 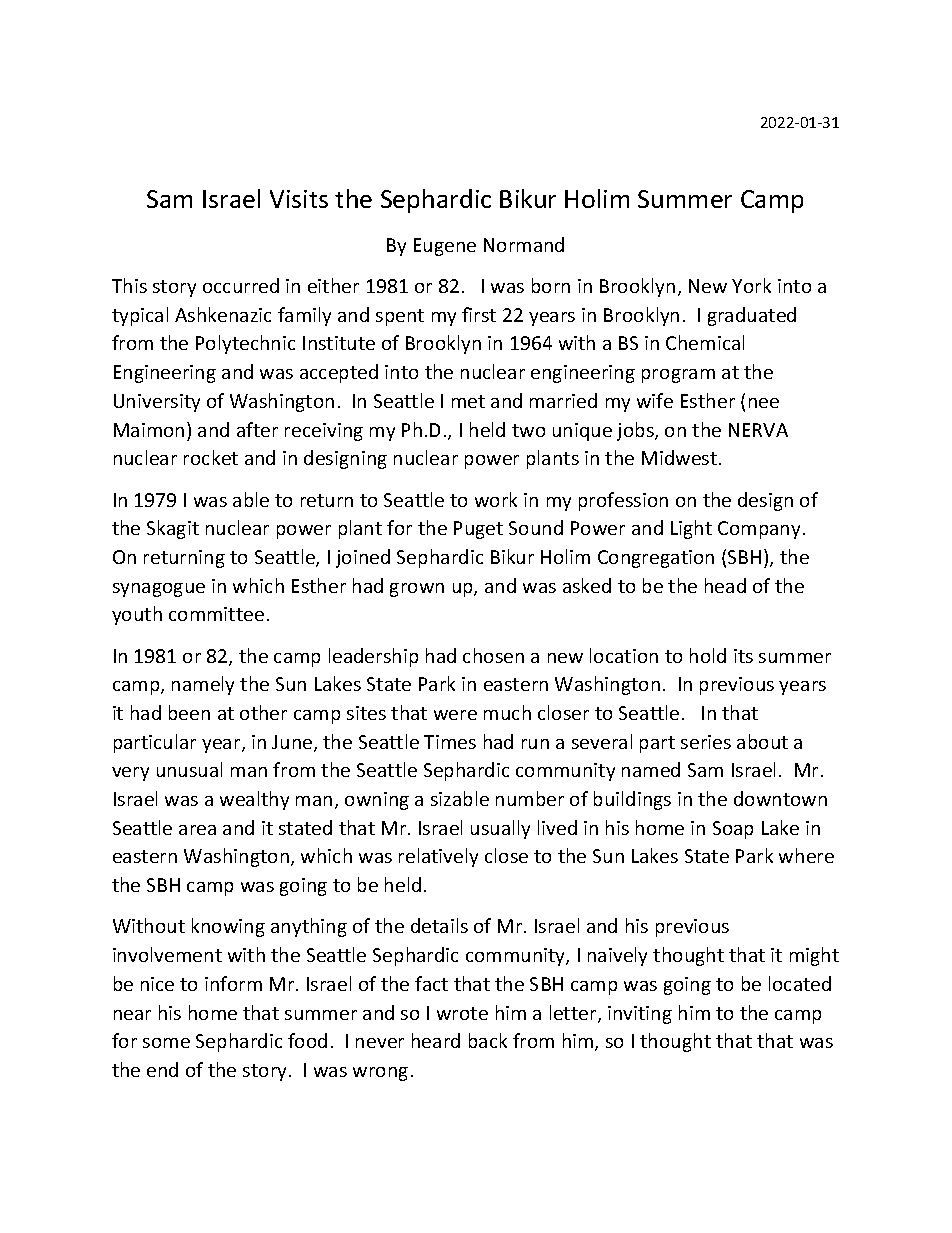 What do you see at coordinates (450, 742) in the screenshot?
I see `Times` at bounding box center [450, 742].
